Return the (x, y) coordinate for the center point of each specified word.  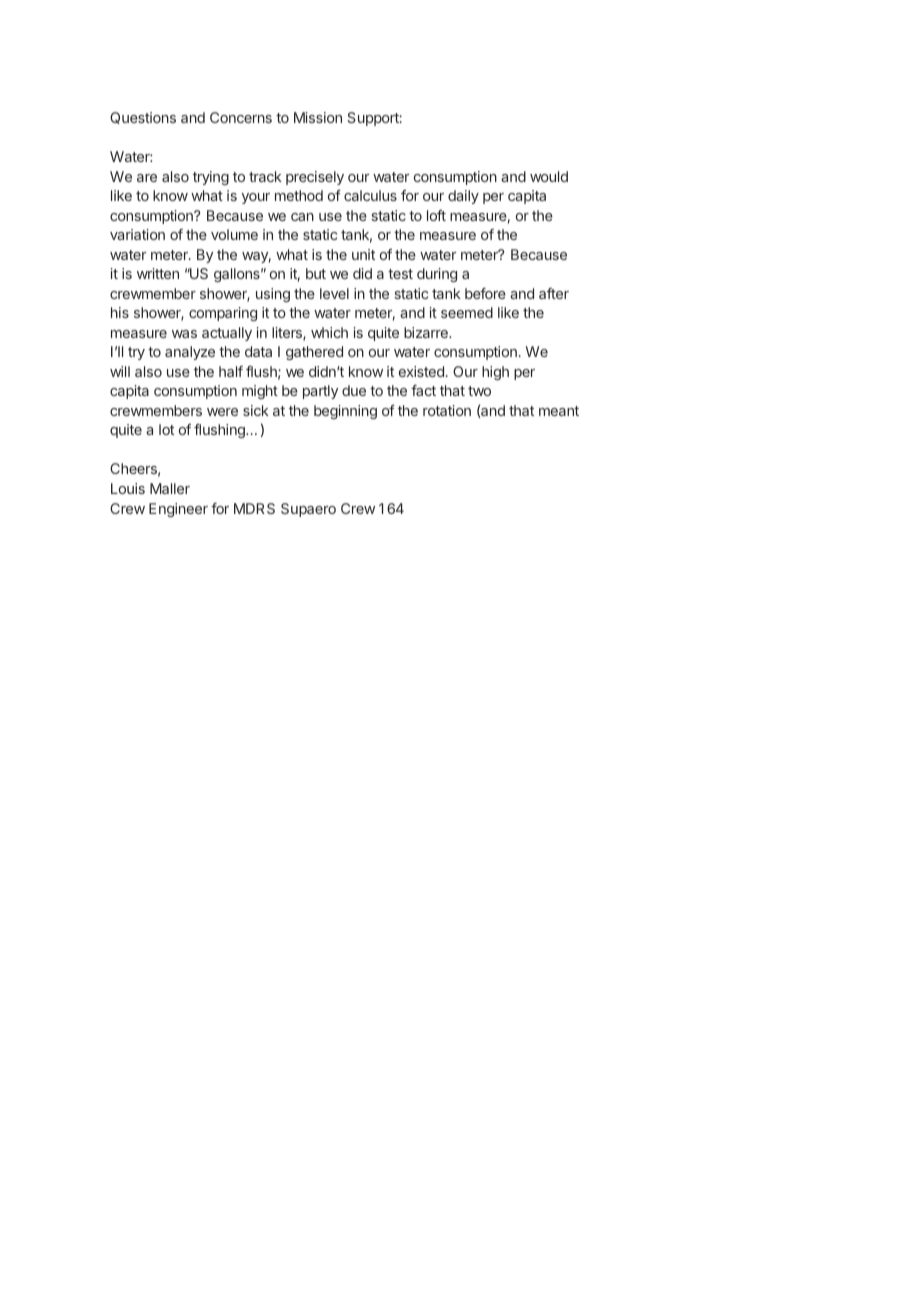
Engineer (178, 510)
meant (559, 411)
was (184, 334)
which (329, 332)
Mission (318, 117)
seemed (467, 312)
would (549, 176)
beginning (345, 412)
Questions (143, 118)
